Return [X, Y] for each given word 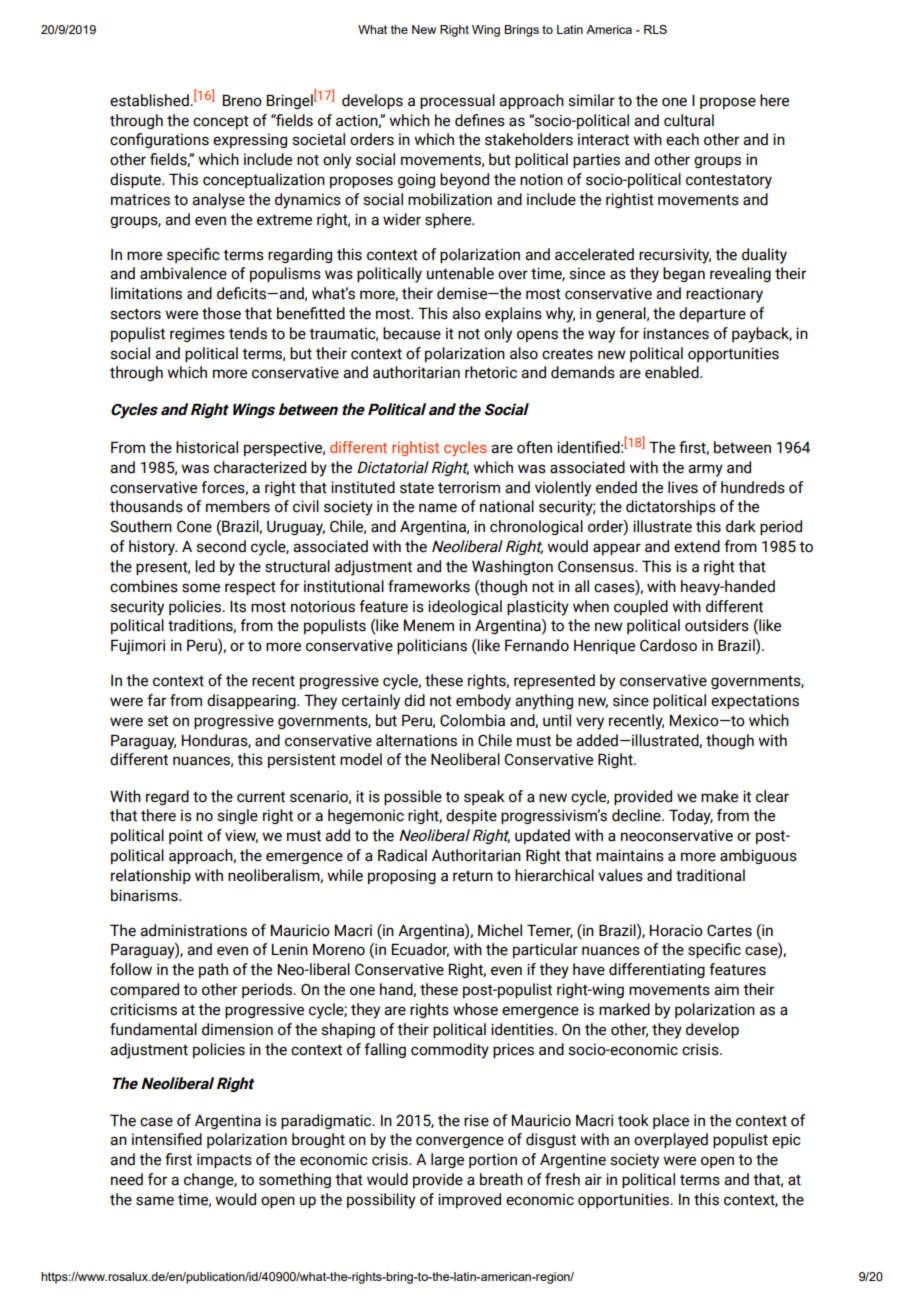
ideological [465, 607]
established [150, 100]
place [671, 1121]
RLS [655, 29]
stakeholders [529, 139]
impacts [224, 1160]
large [447, 1160]
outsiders [717, 625]
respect [250, 588]
